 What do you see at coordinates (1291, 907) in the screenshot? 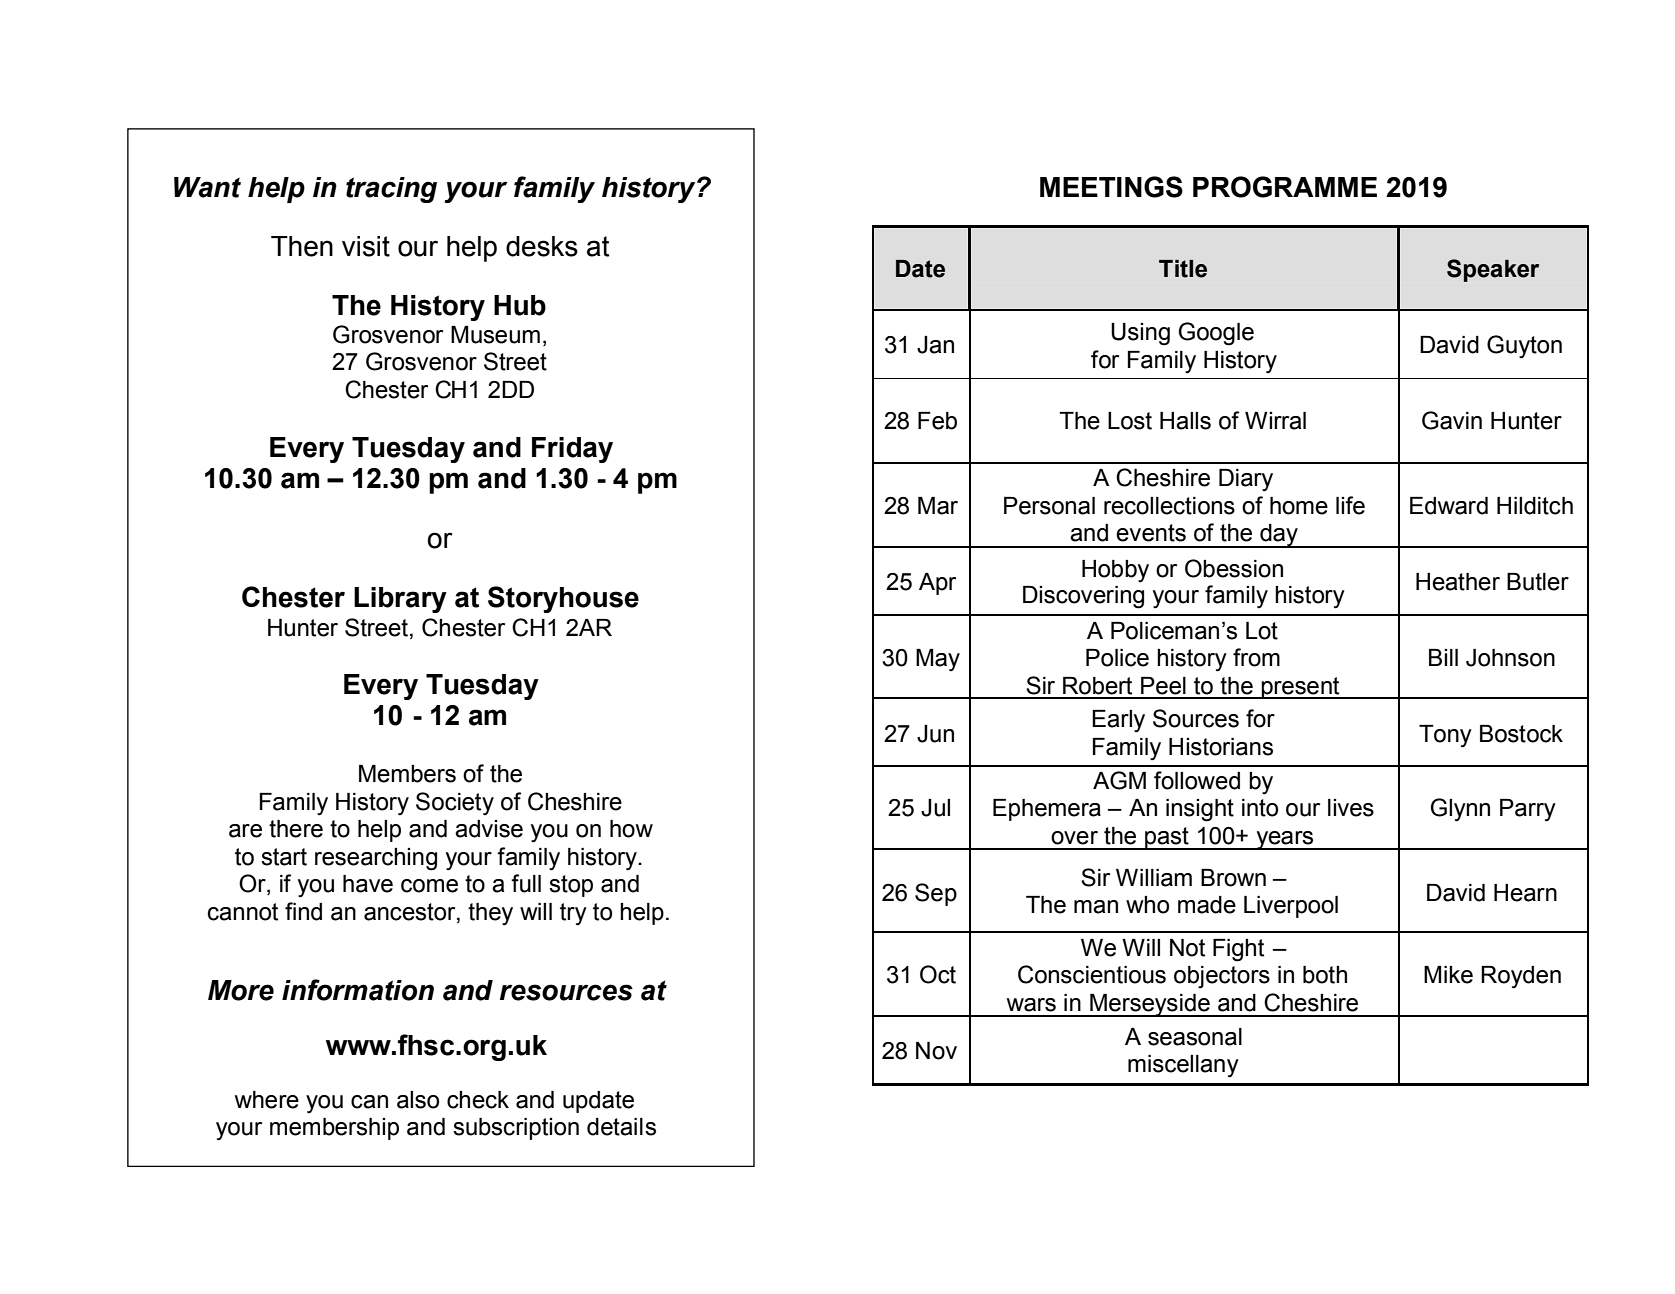
I see `Liverpool` at bounding box center [1291, 907].
